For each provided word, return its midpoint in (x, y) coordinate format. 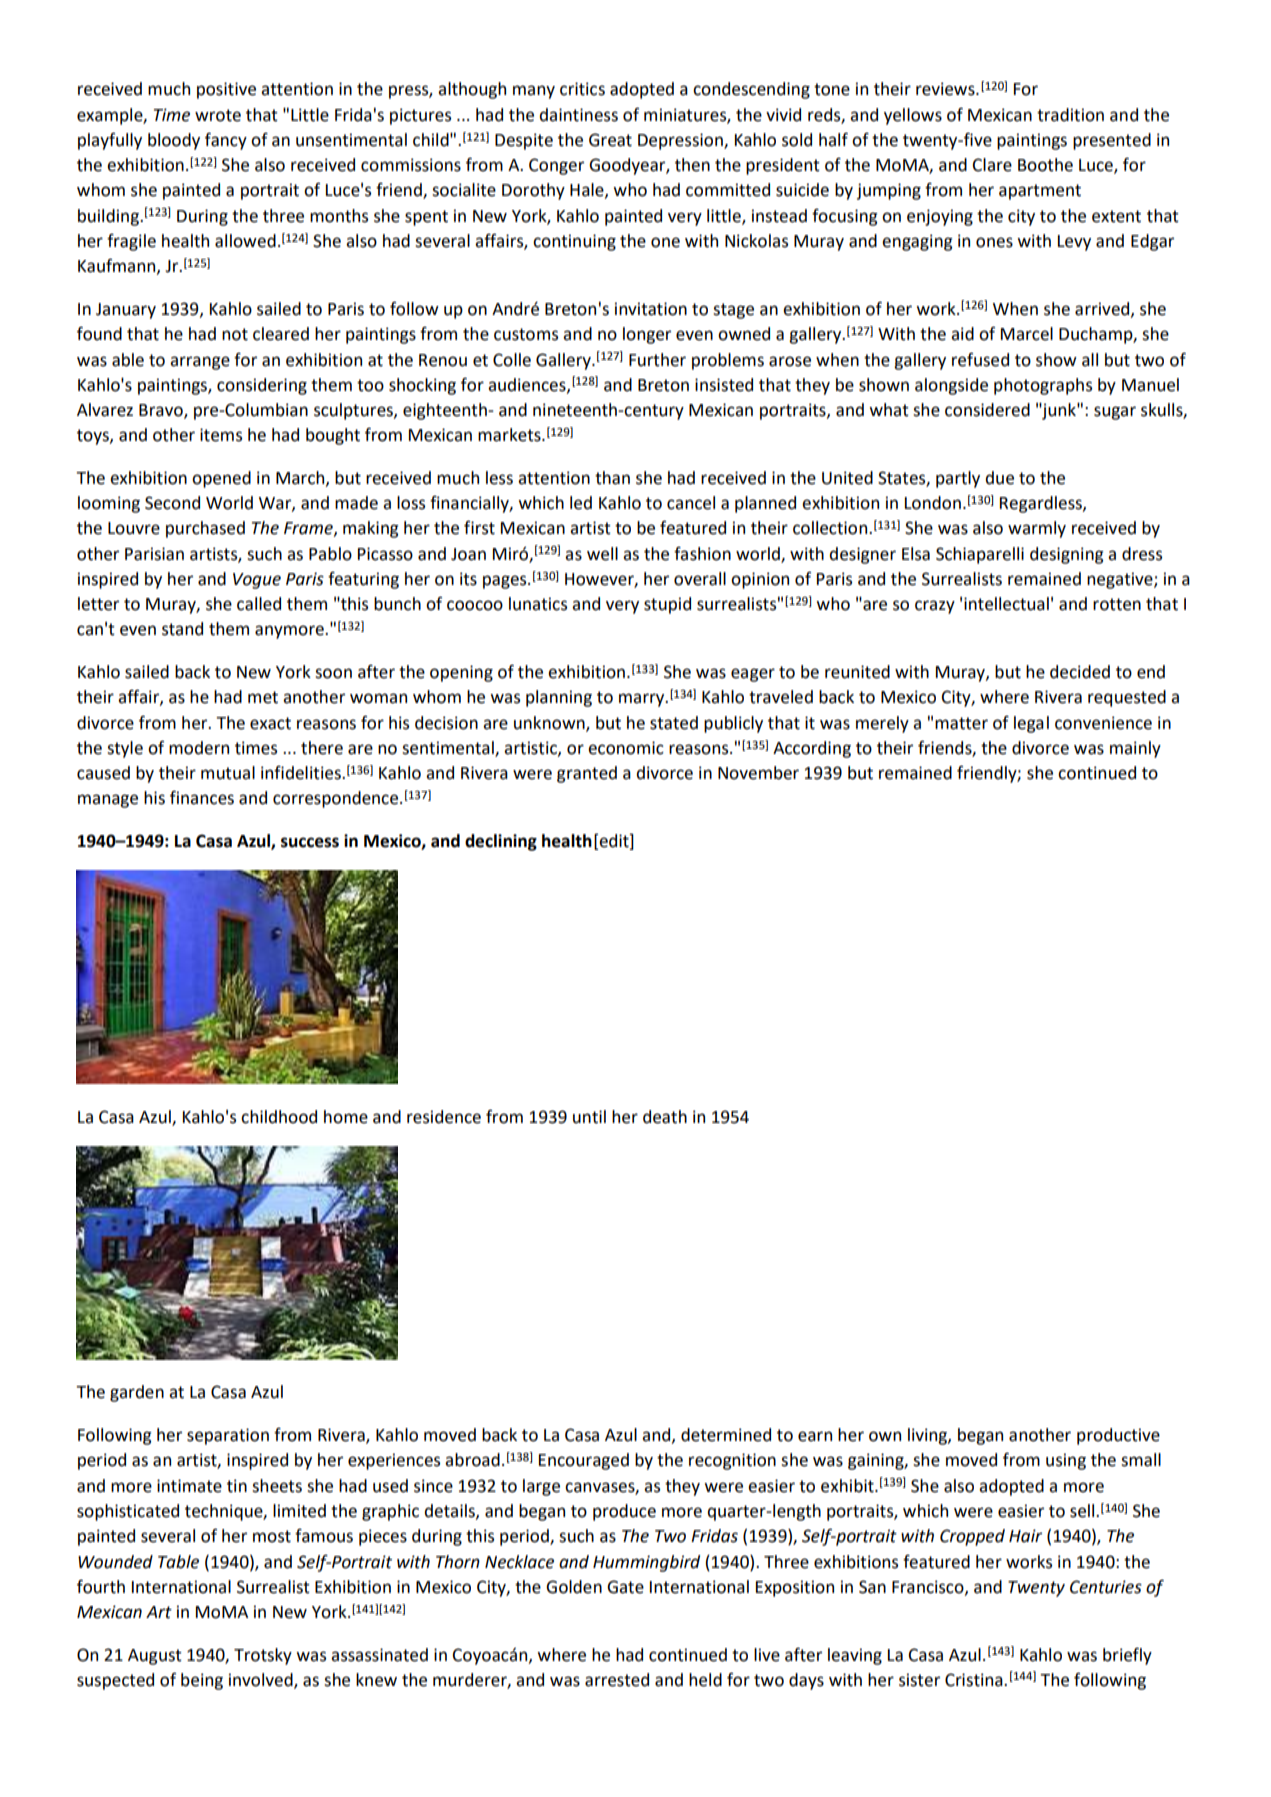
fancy (226, 141)
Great (610, 140)
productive (1118, 1436)
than (612, 478)
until (589, 1117)
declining (501, 842)
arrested (617, 1680)
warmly (1037, 529)
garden (137, 1393)
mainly (1135, 749)
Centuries (1106, 1587)
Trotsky (263, 1656)
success (310, 842)
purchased (205, 529)
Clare (992, 165)
